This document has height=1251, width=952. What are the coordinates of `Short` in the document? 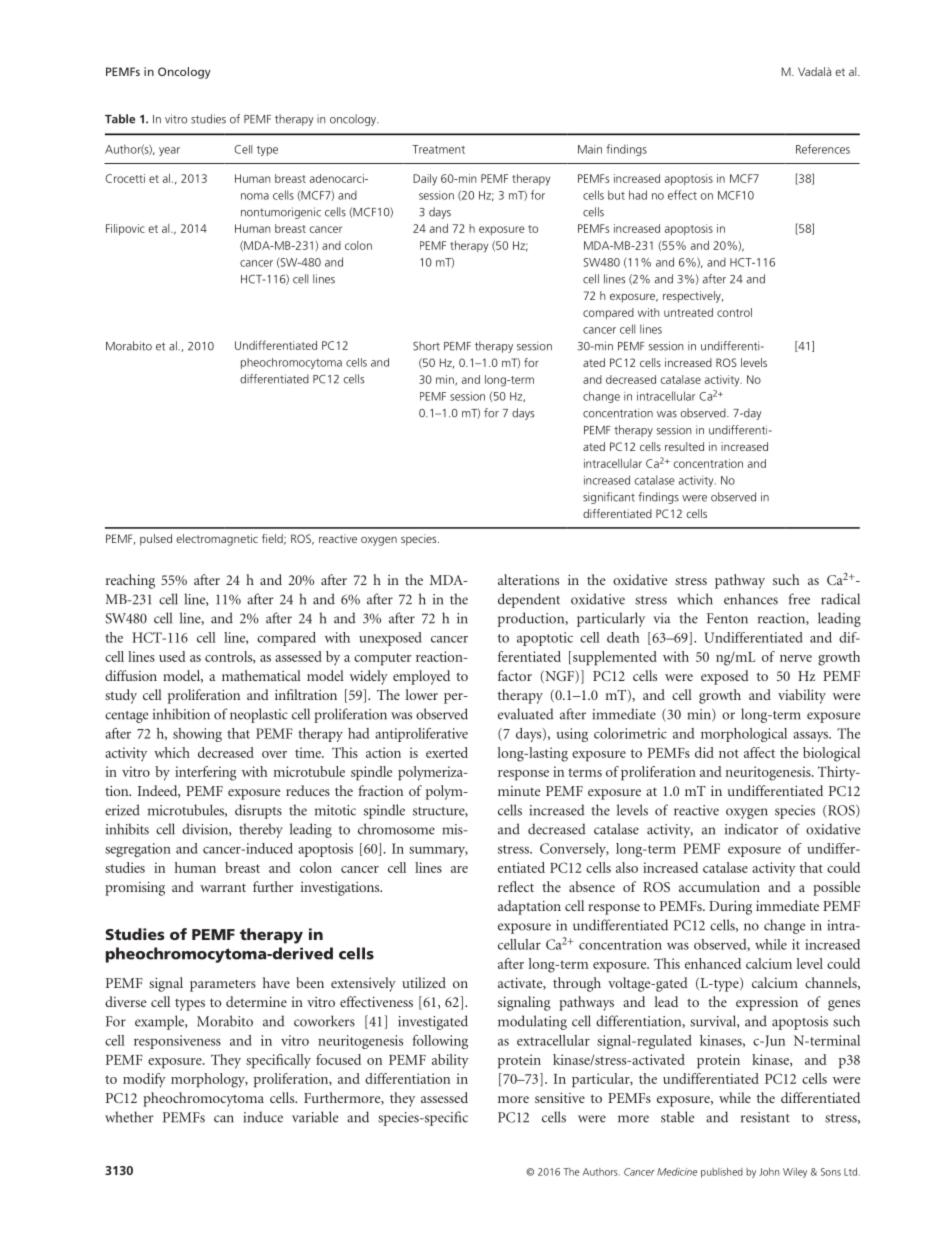 It's located at (426, 346).
